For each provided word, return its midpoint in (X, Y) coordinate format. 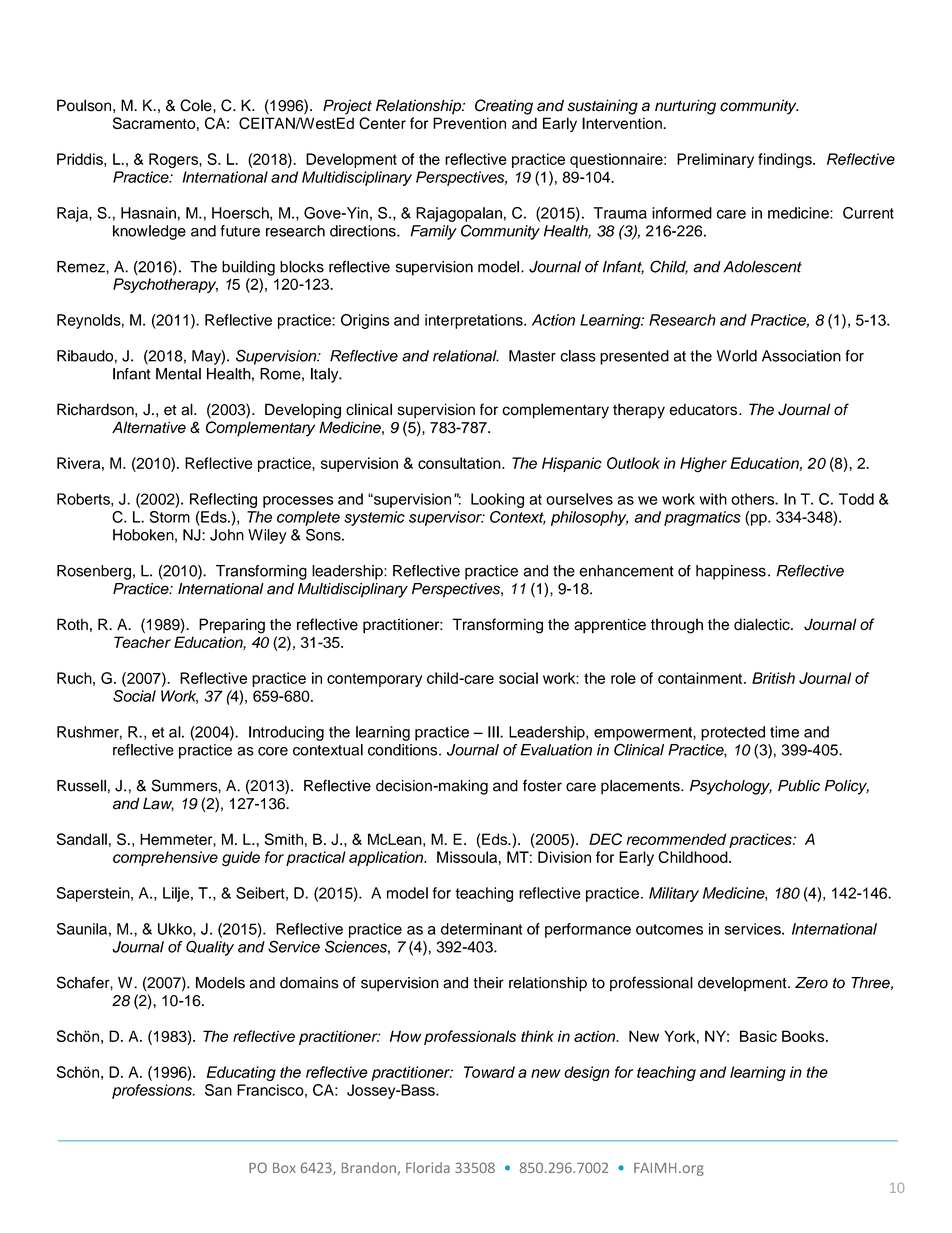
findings (786, 160)
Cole (197, 105)
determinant (481, 929)
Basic (758, 1036)
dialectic (763, 624)
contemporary (374, 680)
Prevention (469, 123)
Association (801, 356)
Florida (428, 1167)
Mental (178, 374)
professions (153, 1091)
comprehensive (165, 858)
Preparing (232, 626)
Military (674, 894)
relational (466, 356)
